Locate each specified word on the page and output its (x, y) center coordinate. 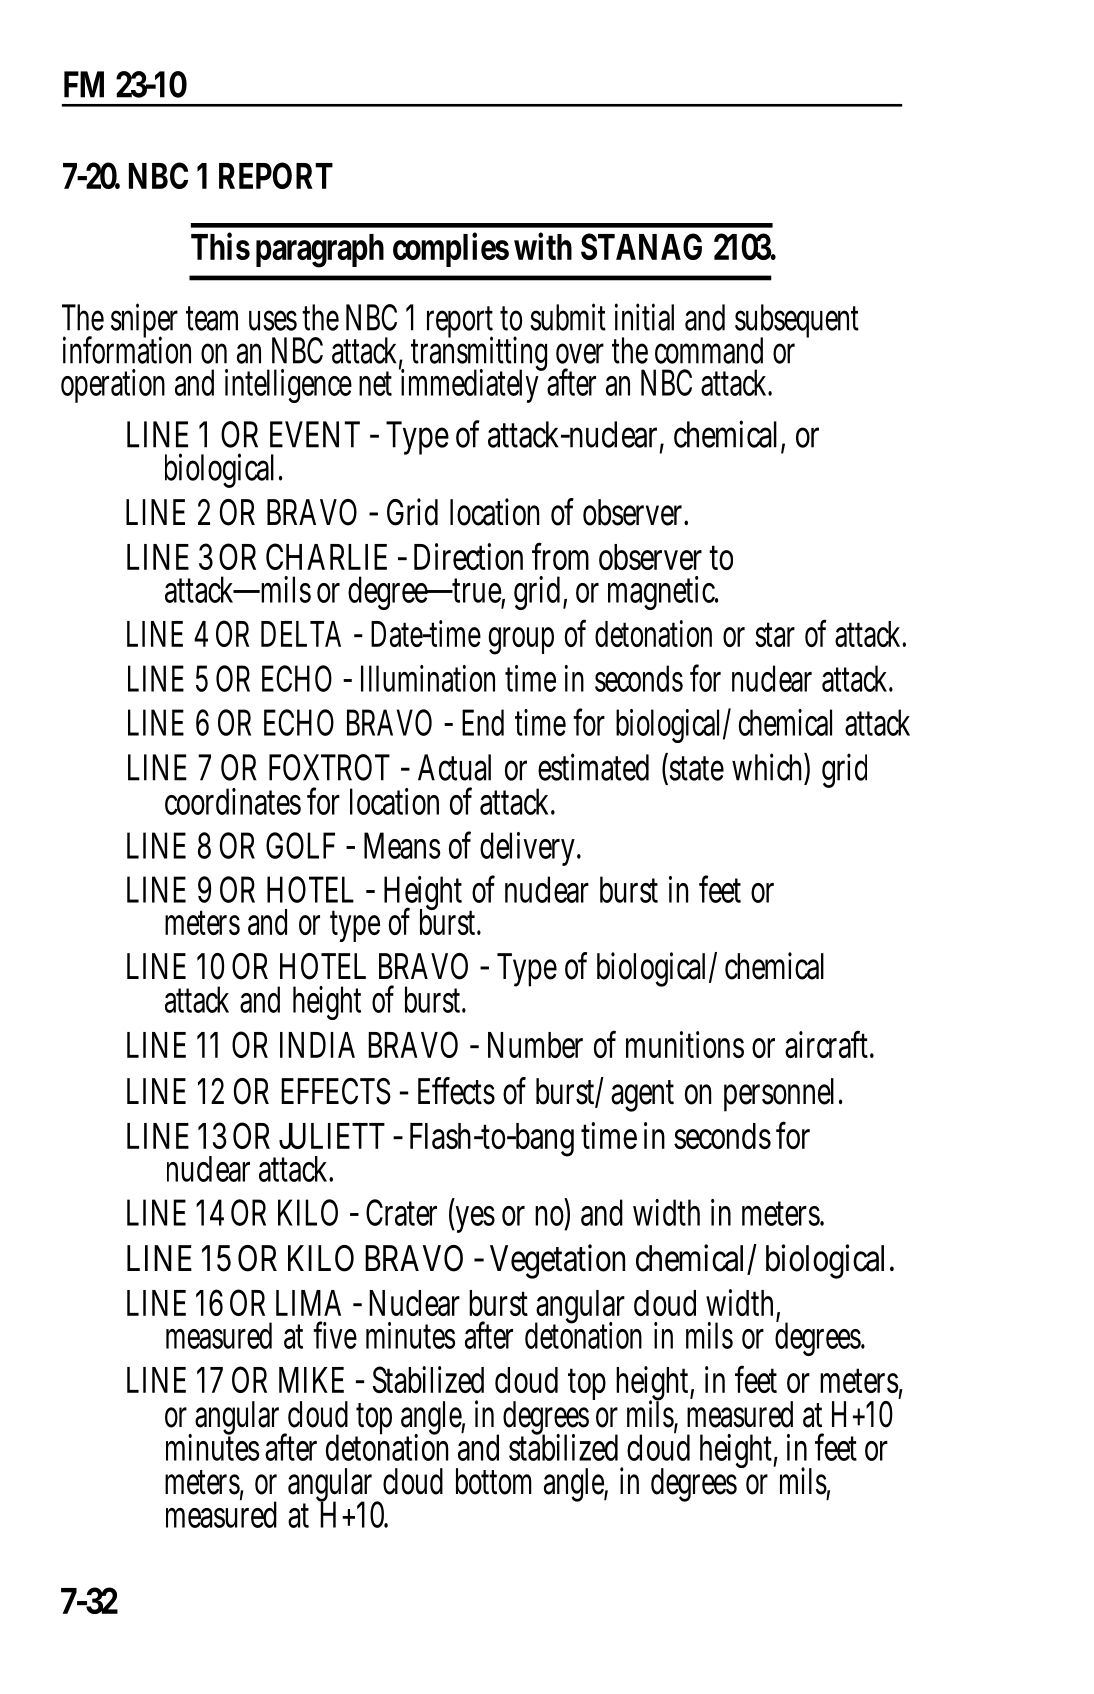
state (695, 769)
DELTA (301, 634)
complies (451, 249)
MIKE (311, 1380)
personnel (779, 1095)
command (709, 350)
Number (535, 1045)
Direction (468, 556)
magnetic (662, 593)
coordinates (233, 801)
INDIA (317, 1045)
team (212, 318)
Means (402, 845)
